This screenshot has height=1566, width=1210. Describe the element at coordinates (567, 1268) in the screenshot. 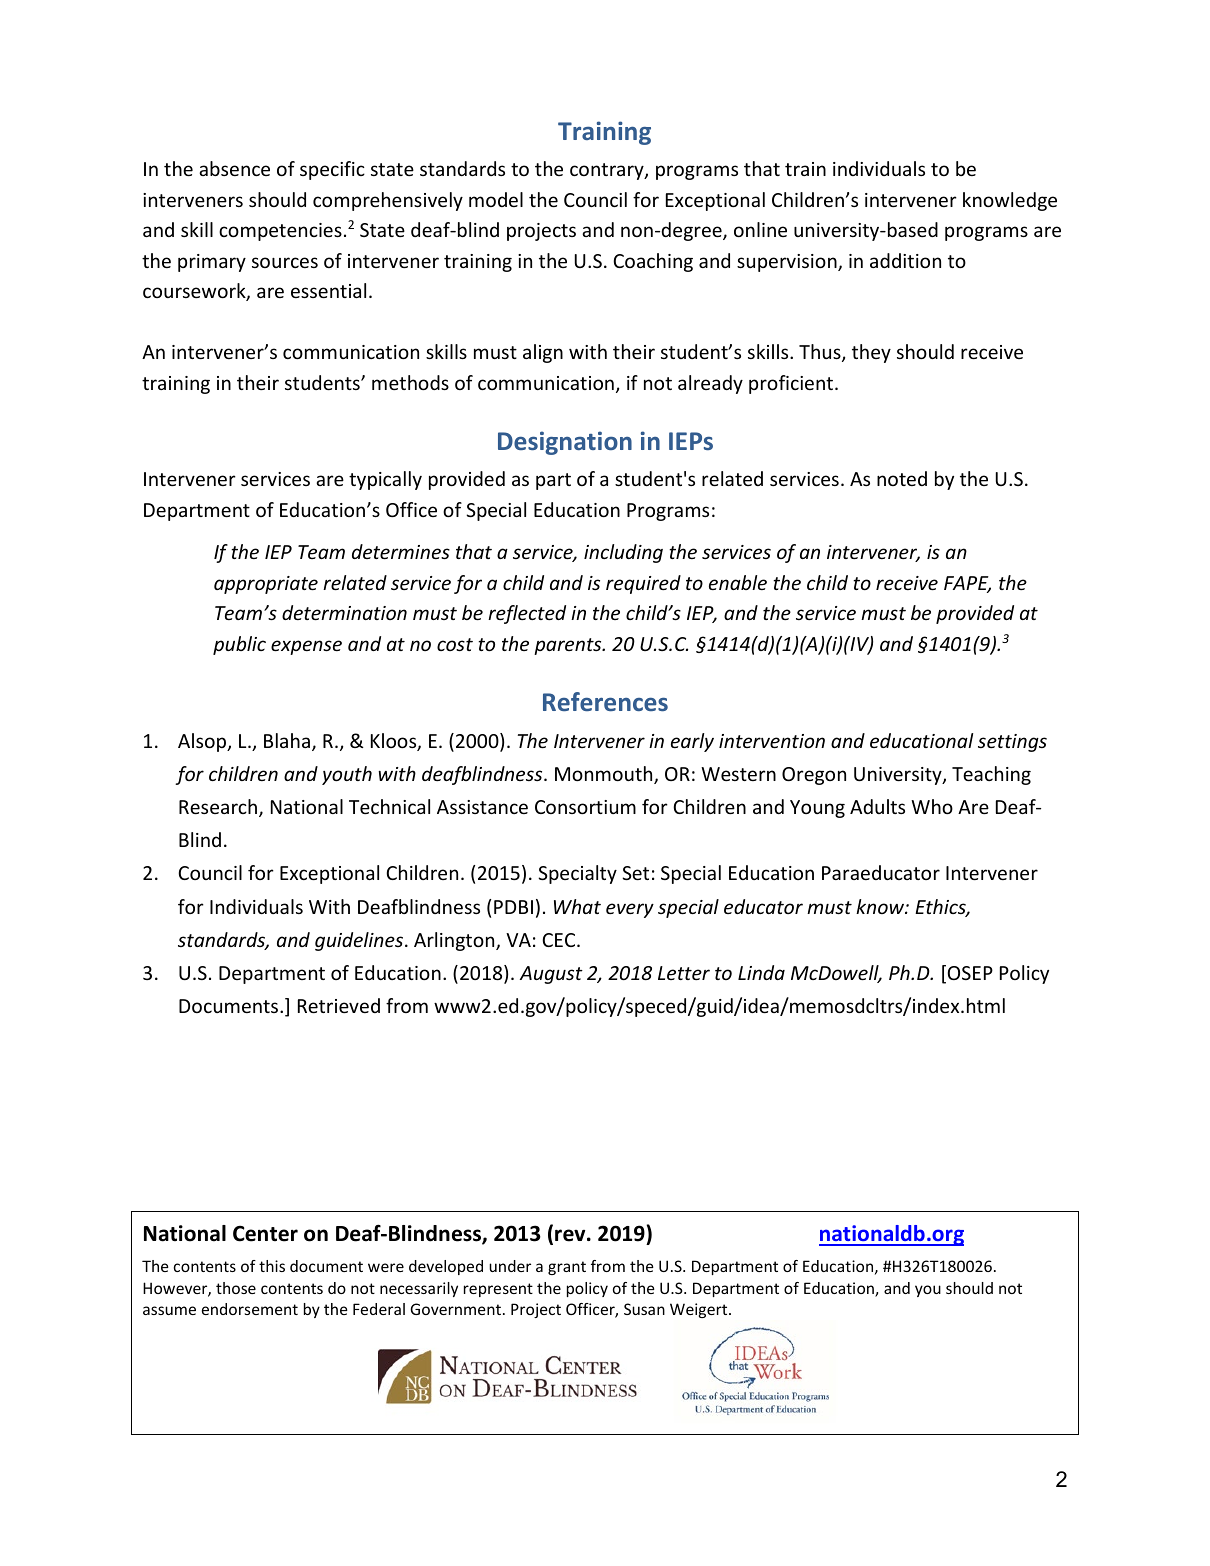

I see `grant` at that location.
